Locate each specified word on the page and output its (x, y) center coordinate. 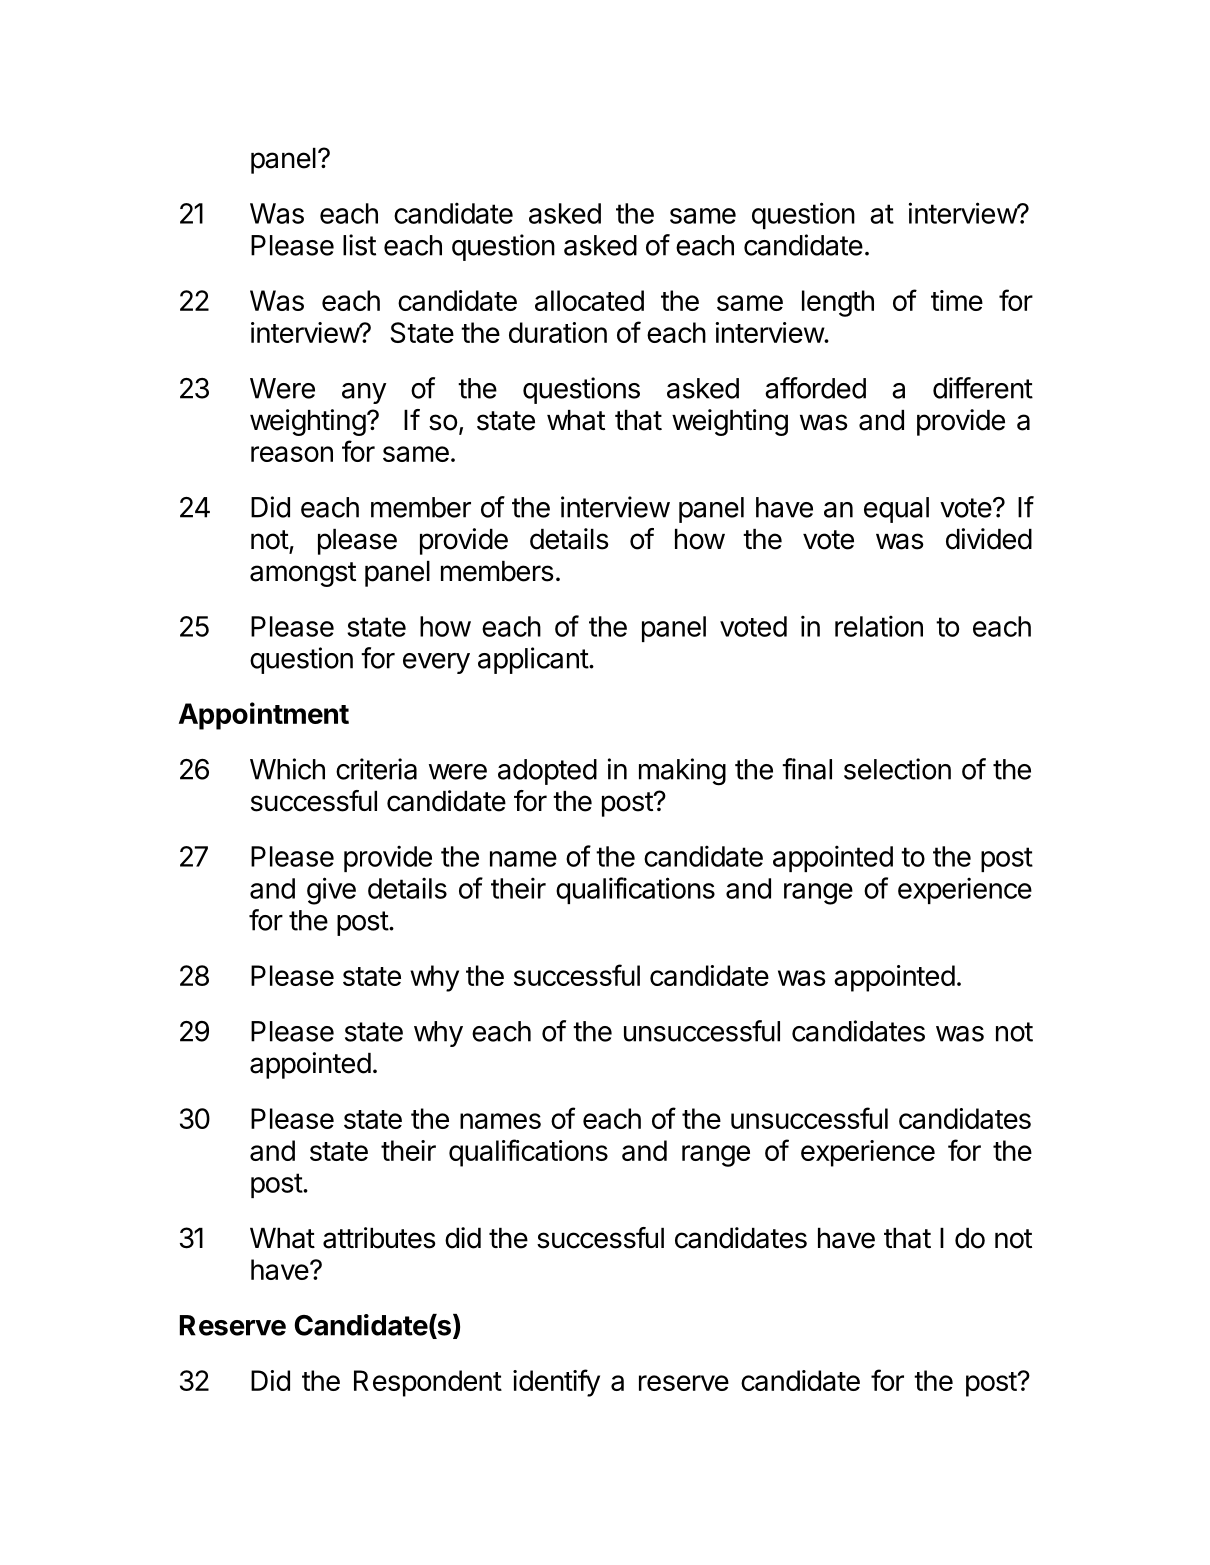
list (359, 245)
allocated (589, 300)
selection (897, 769)
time (957, 300)
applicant (534, 660)
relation (879, 626)
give (331, 891)
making (682, 772)
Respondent (428, 1383)
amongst (303, 574)
